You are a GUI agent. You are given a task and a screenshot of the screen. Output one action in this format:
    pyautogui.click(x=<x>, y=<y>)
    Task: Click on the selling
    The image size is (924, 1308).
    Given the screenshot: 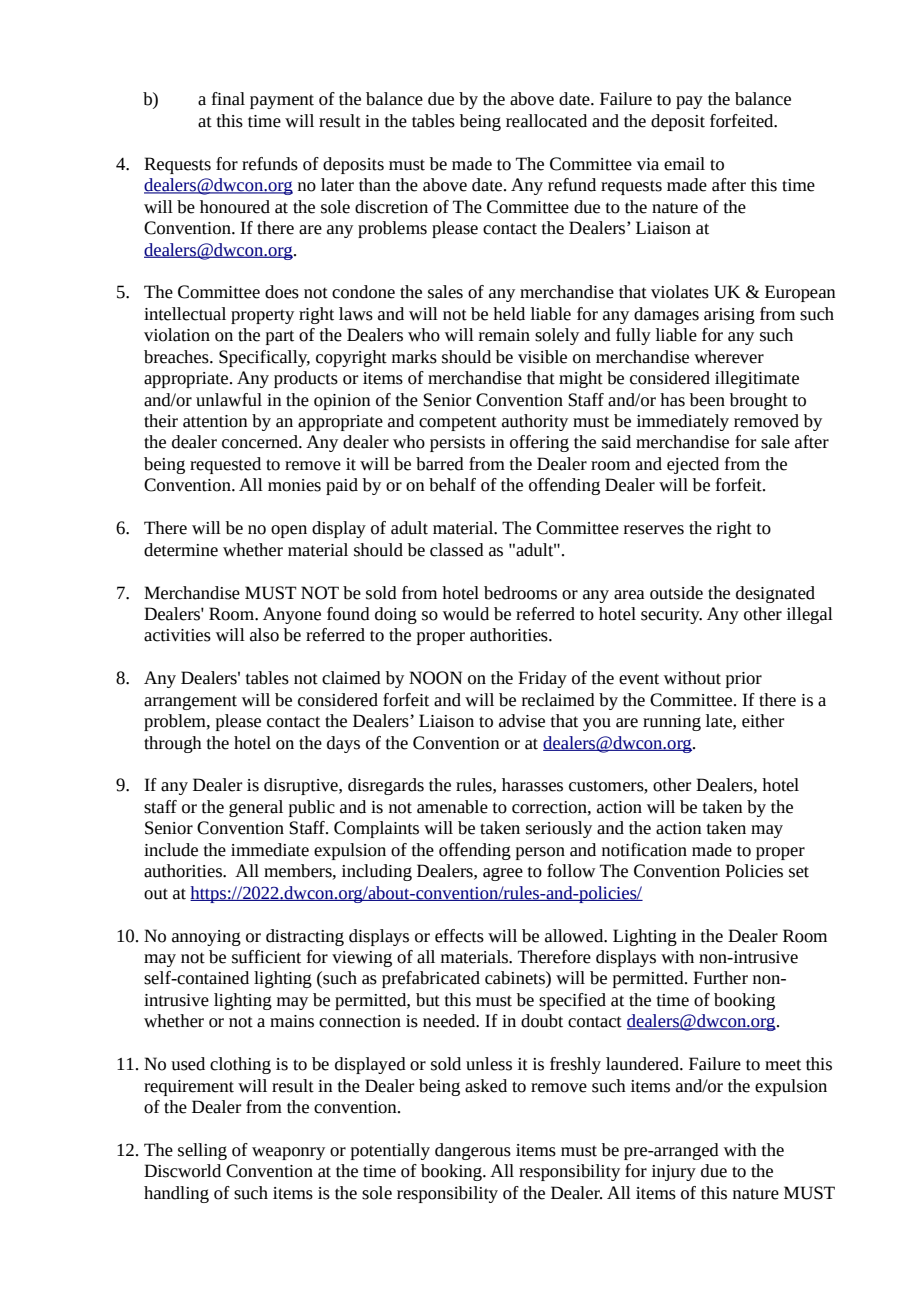 What is the action you would take?
    pyautogui.click(x=202, y=1151)
